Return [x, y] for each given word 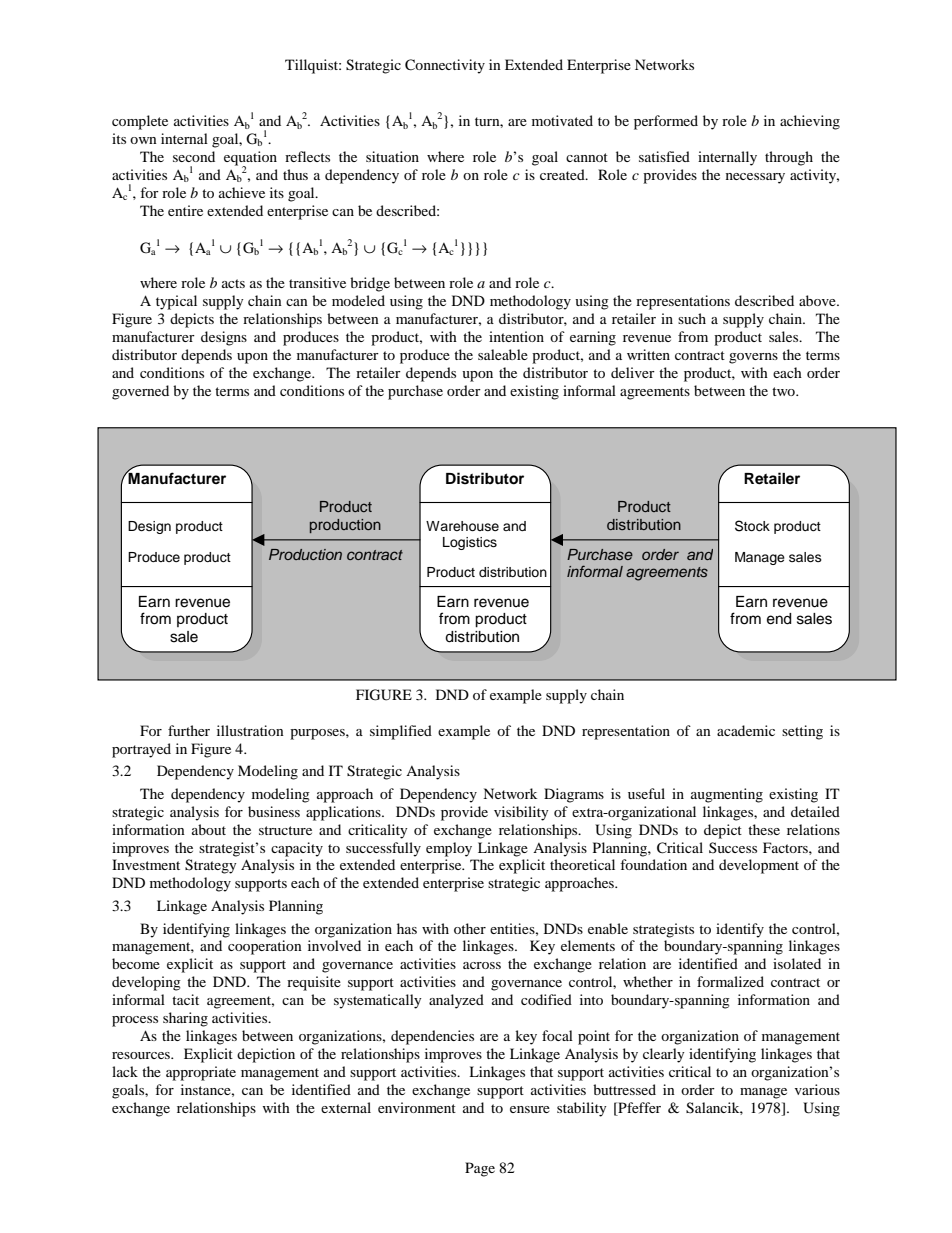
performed [666, 122]
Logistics [470, 543]
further [189, 730]
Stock [752, 526]
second [194, 156]
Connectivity [445, 66]
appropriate [201, 1073]
